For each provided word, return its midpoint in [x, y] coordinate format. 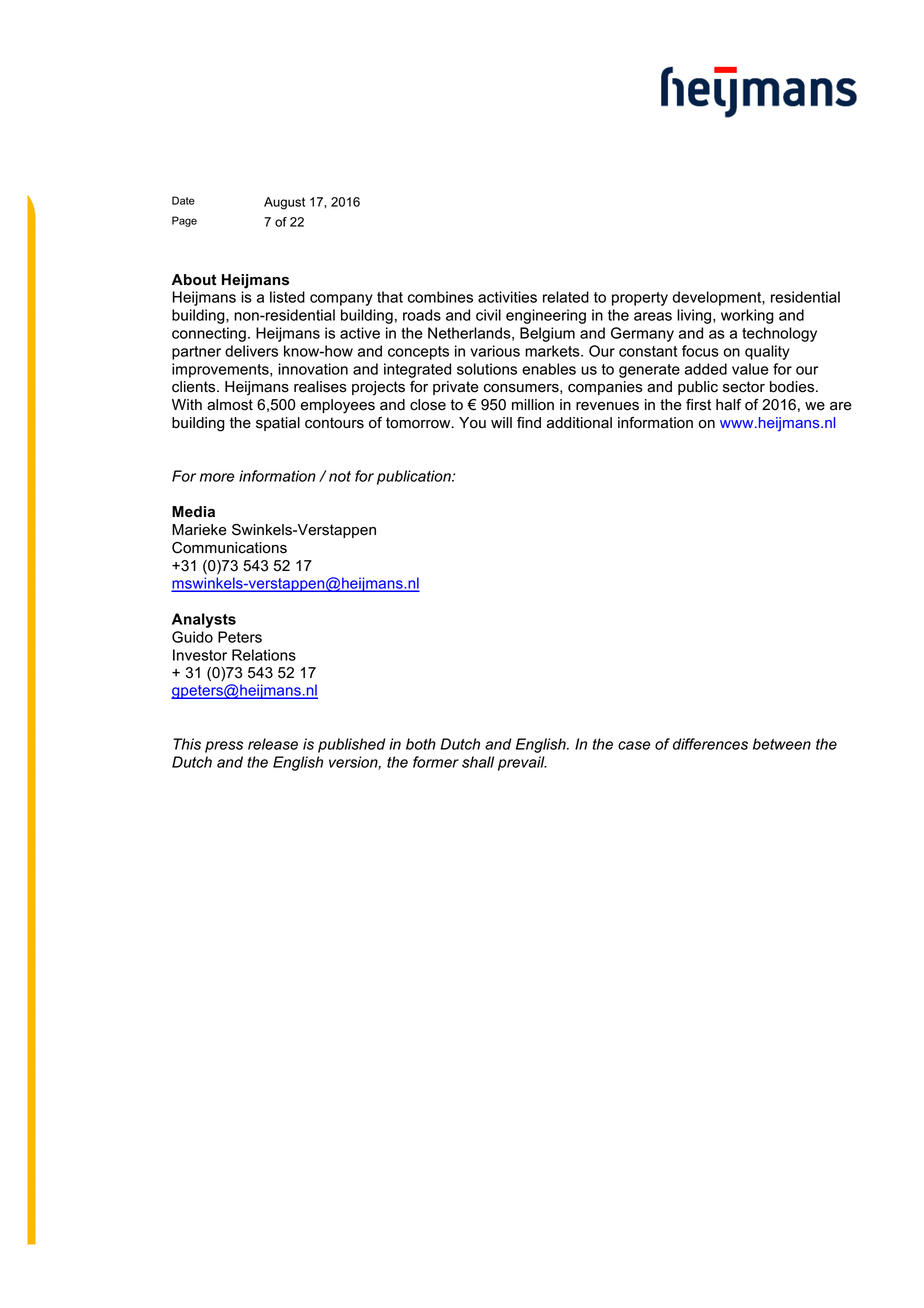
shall [478, 762]
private [456, 388]
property [640, 299]
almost [230, 405]
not [340, 476]
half [728, 405]
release [273, 744]
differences [710, 744]
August [284, 203]
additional [579, 423]
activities [507, 297]
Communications [229, 548]
